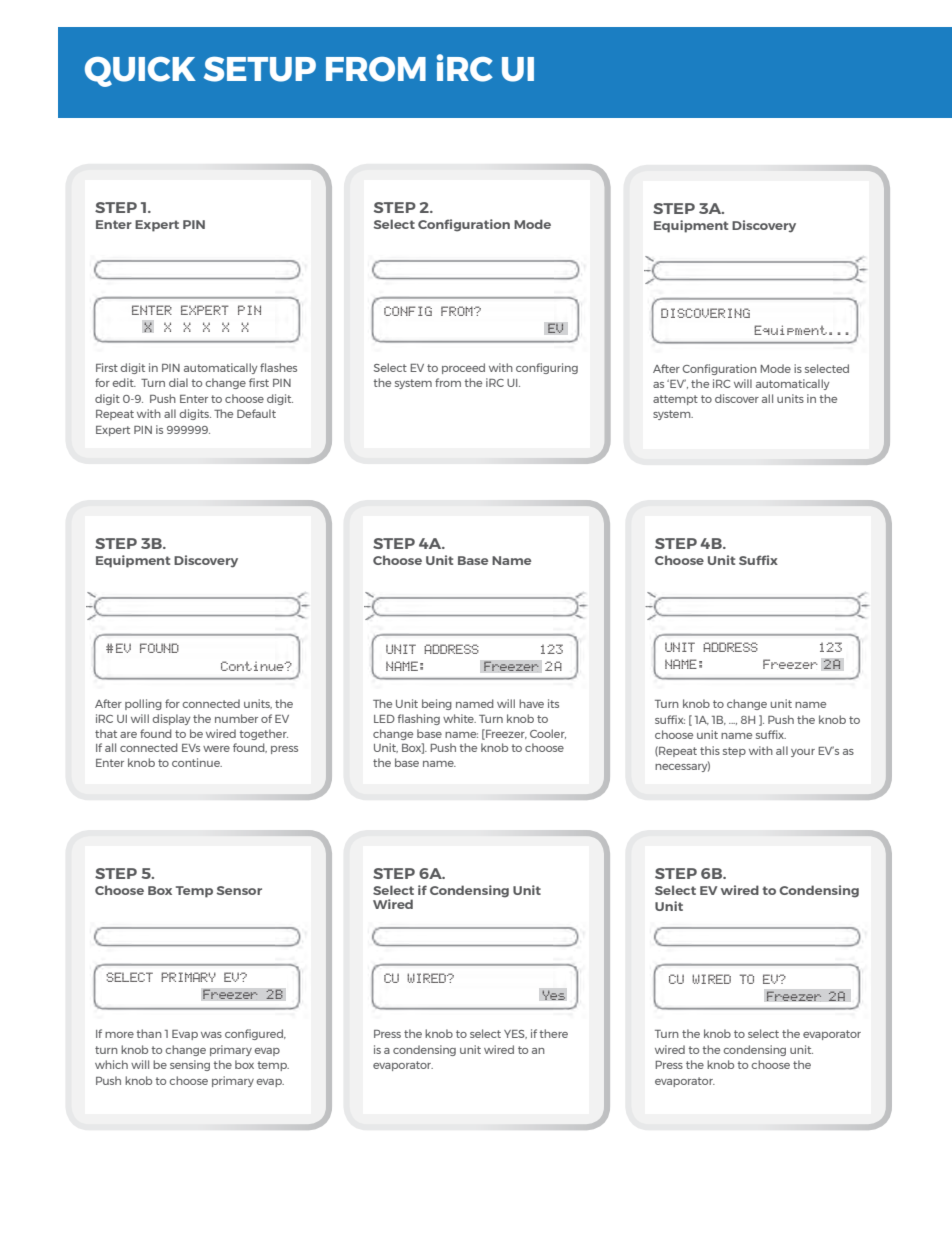 This image has height=1233, width=952. I want to click on there, so click(553, 1033).
